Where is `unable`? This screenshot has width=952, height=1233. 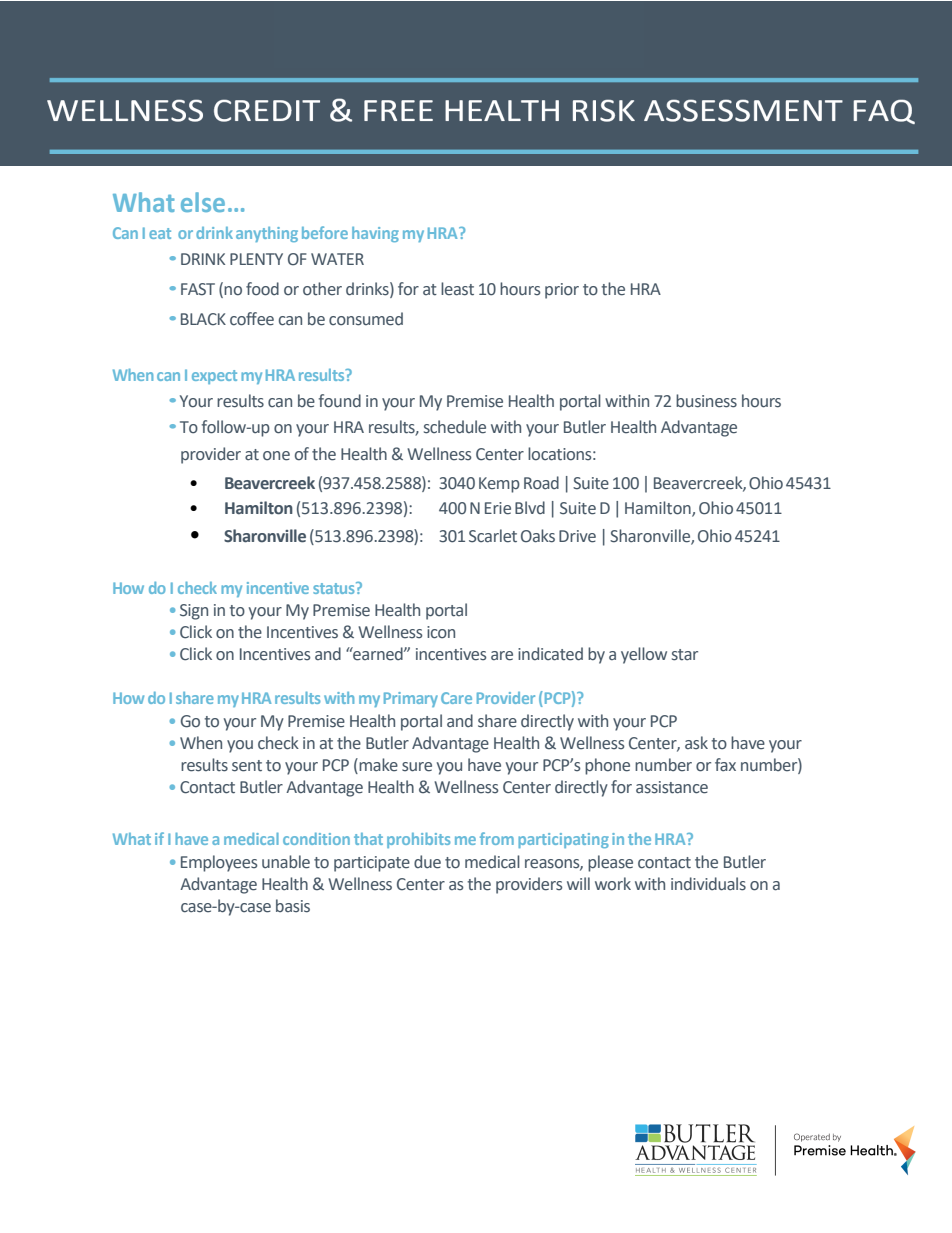
unable is located at coordinates (286, 862).
